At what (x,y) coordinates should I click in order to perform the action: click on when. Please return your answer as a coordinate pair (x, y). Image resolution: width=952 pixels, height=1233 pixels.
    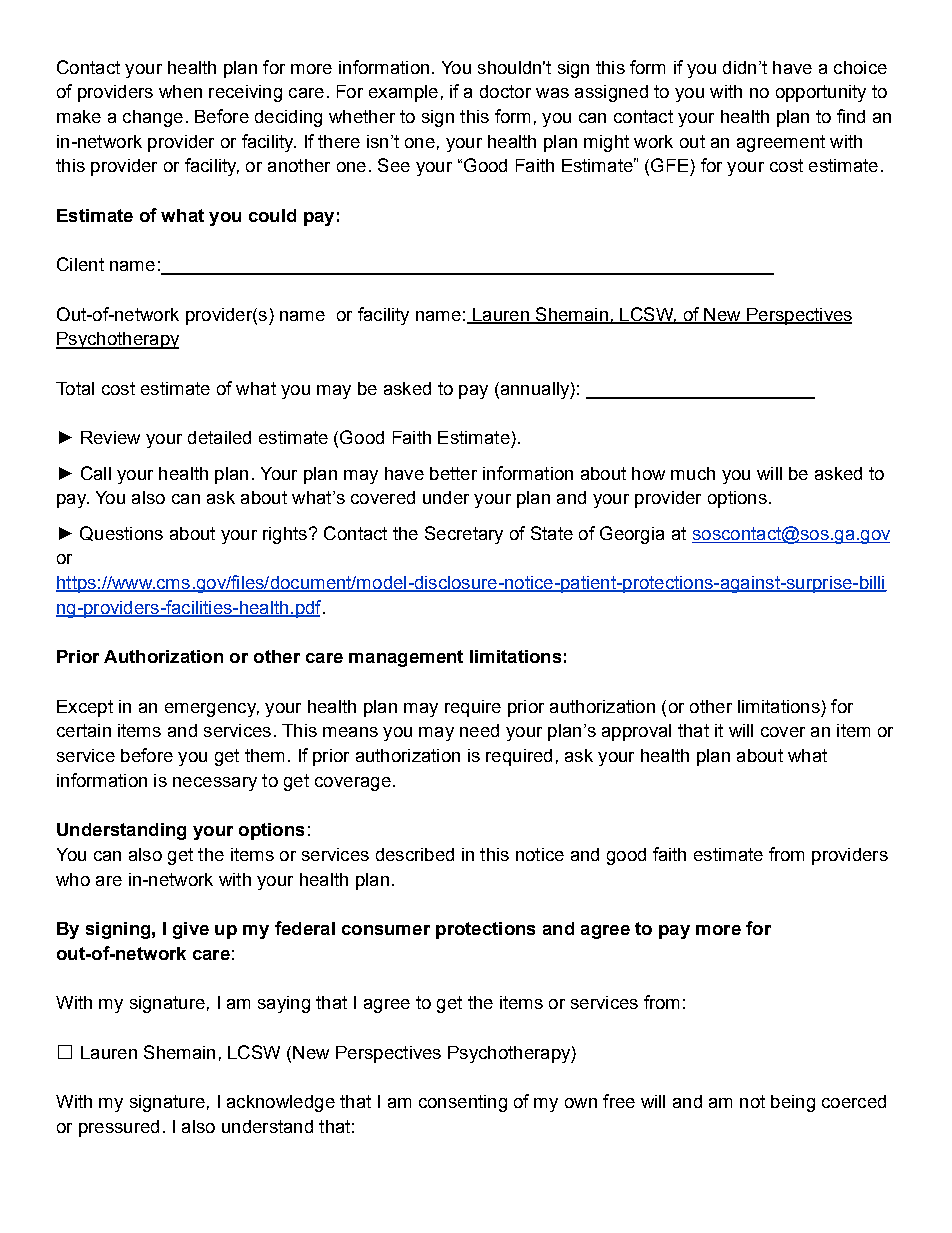
    Looking at the image, I should click on (180, 91).
